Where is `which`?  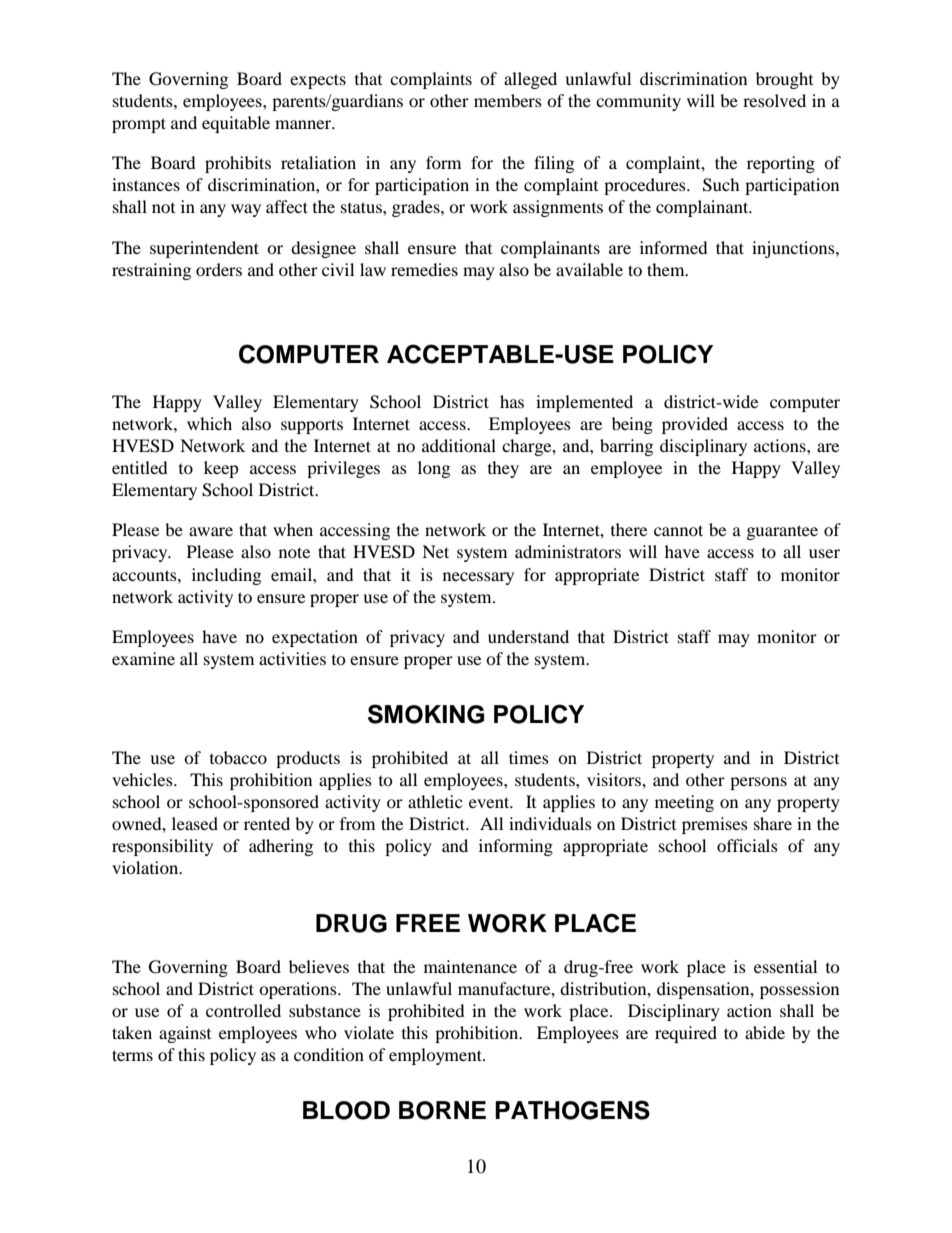 which is located at coordinates (209, 423).
